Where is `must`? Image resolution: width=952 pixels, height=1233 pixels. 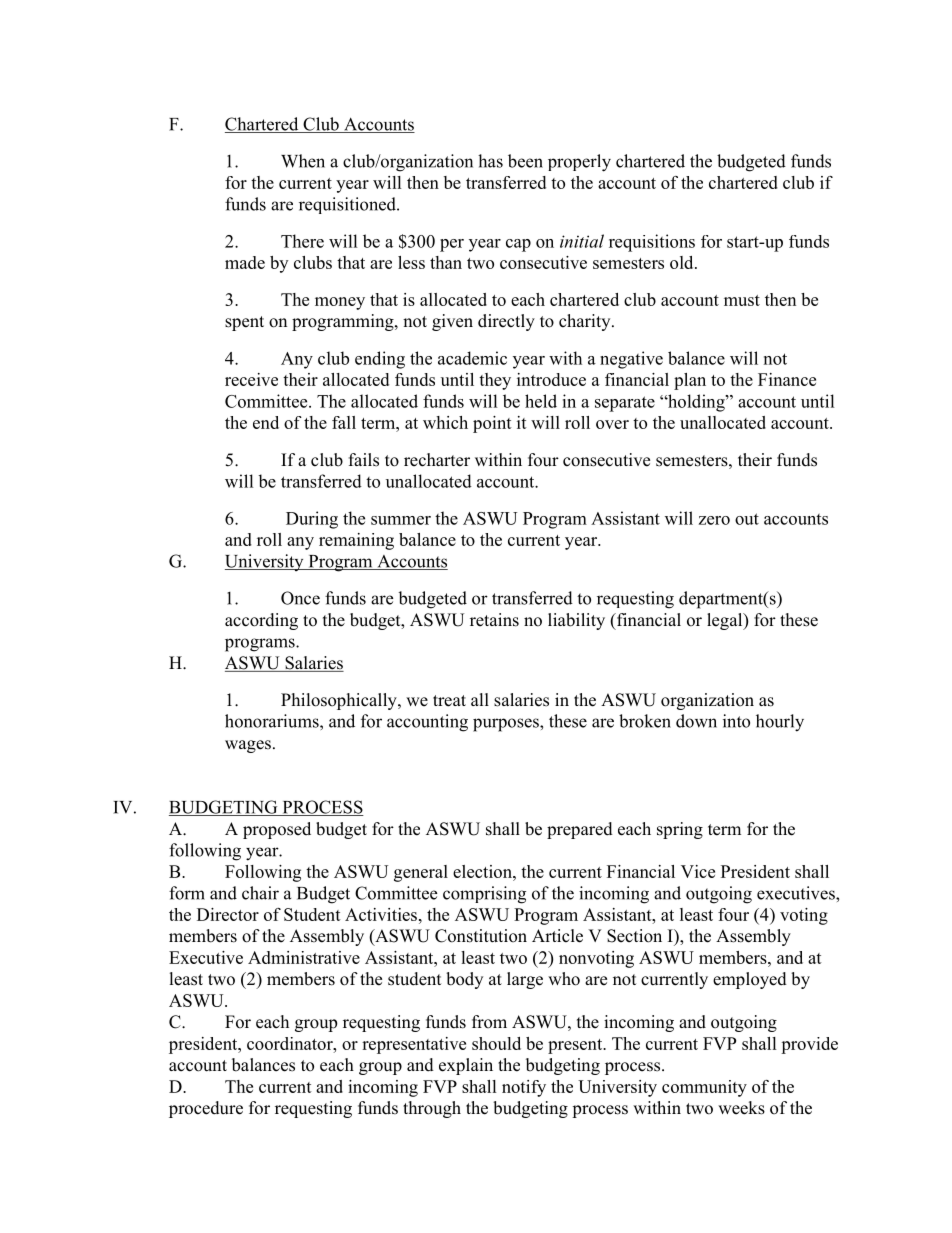 must is located at coordinates (742, 300).
